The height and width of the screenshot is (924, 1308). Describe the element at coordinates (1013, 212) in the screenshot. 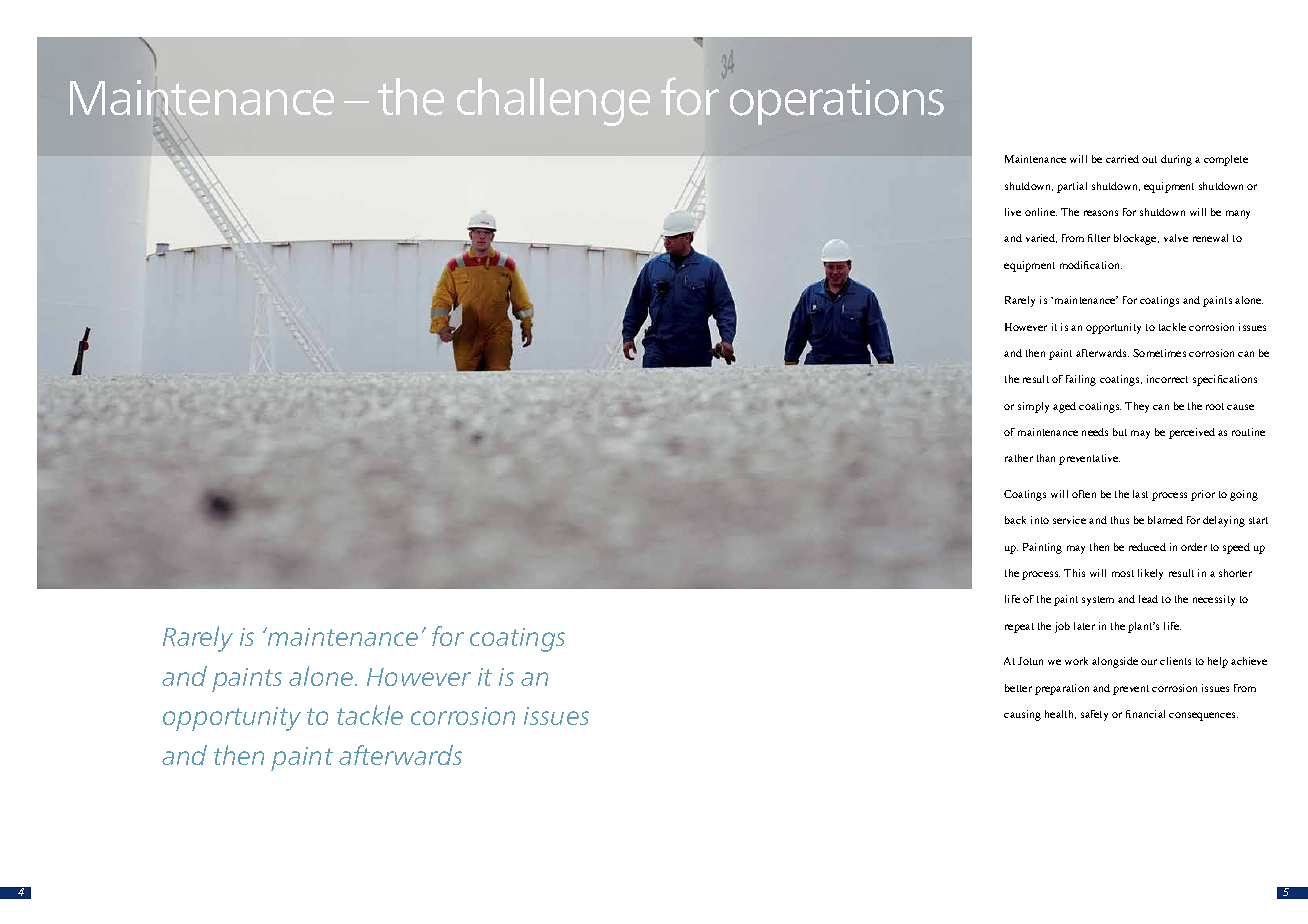

I see `live` at that location.
